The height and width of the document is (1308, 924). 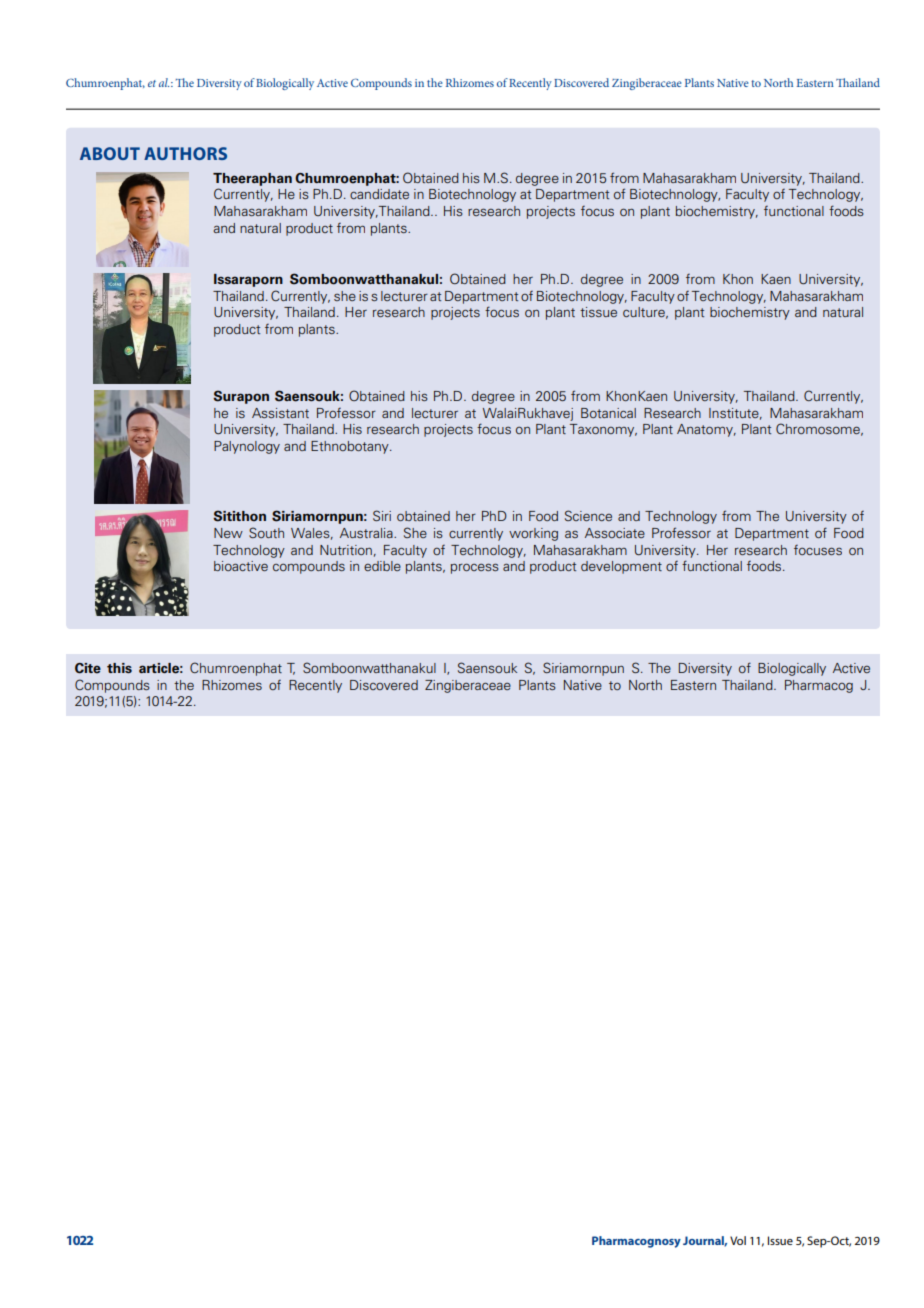 What do you see at coordinates (228, 533) in the document?
I see `New` at bounding box center [228, 533].
